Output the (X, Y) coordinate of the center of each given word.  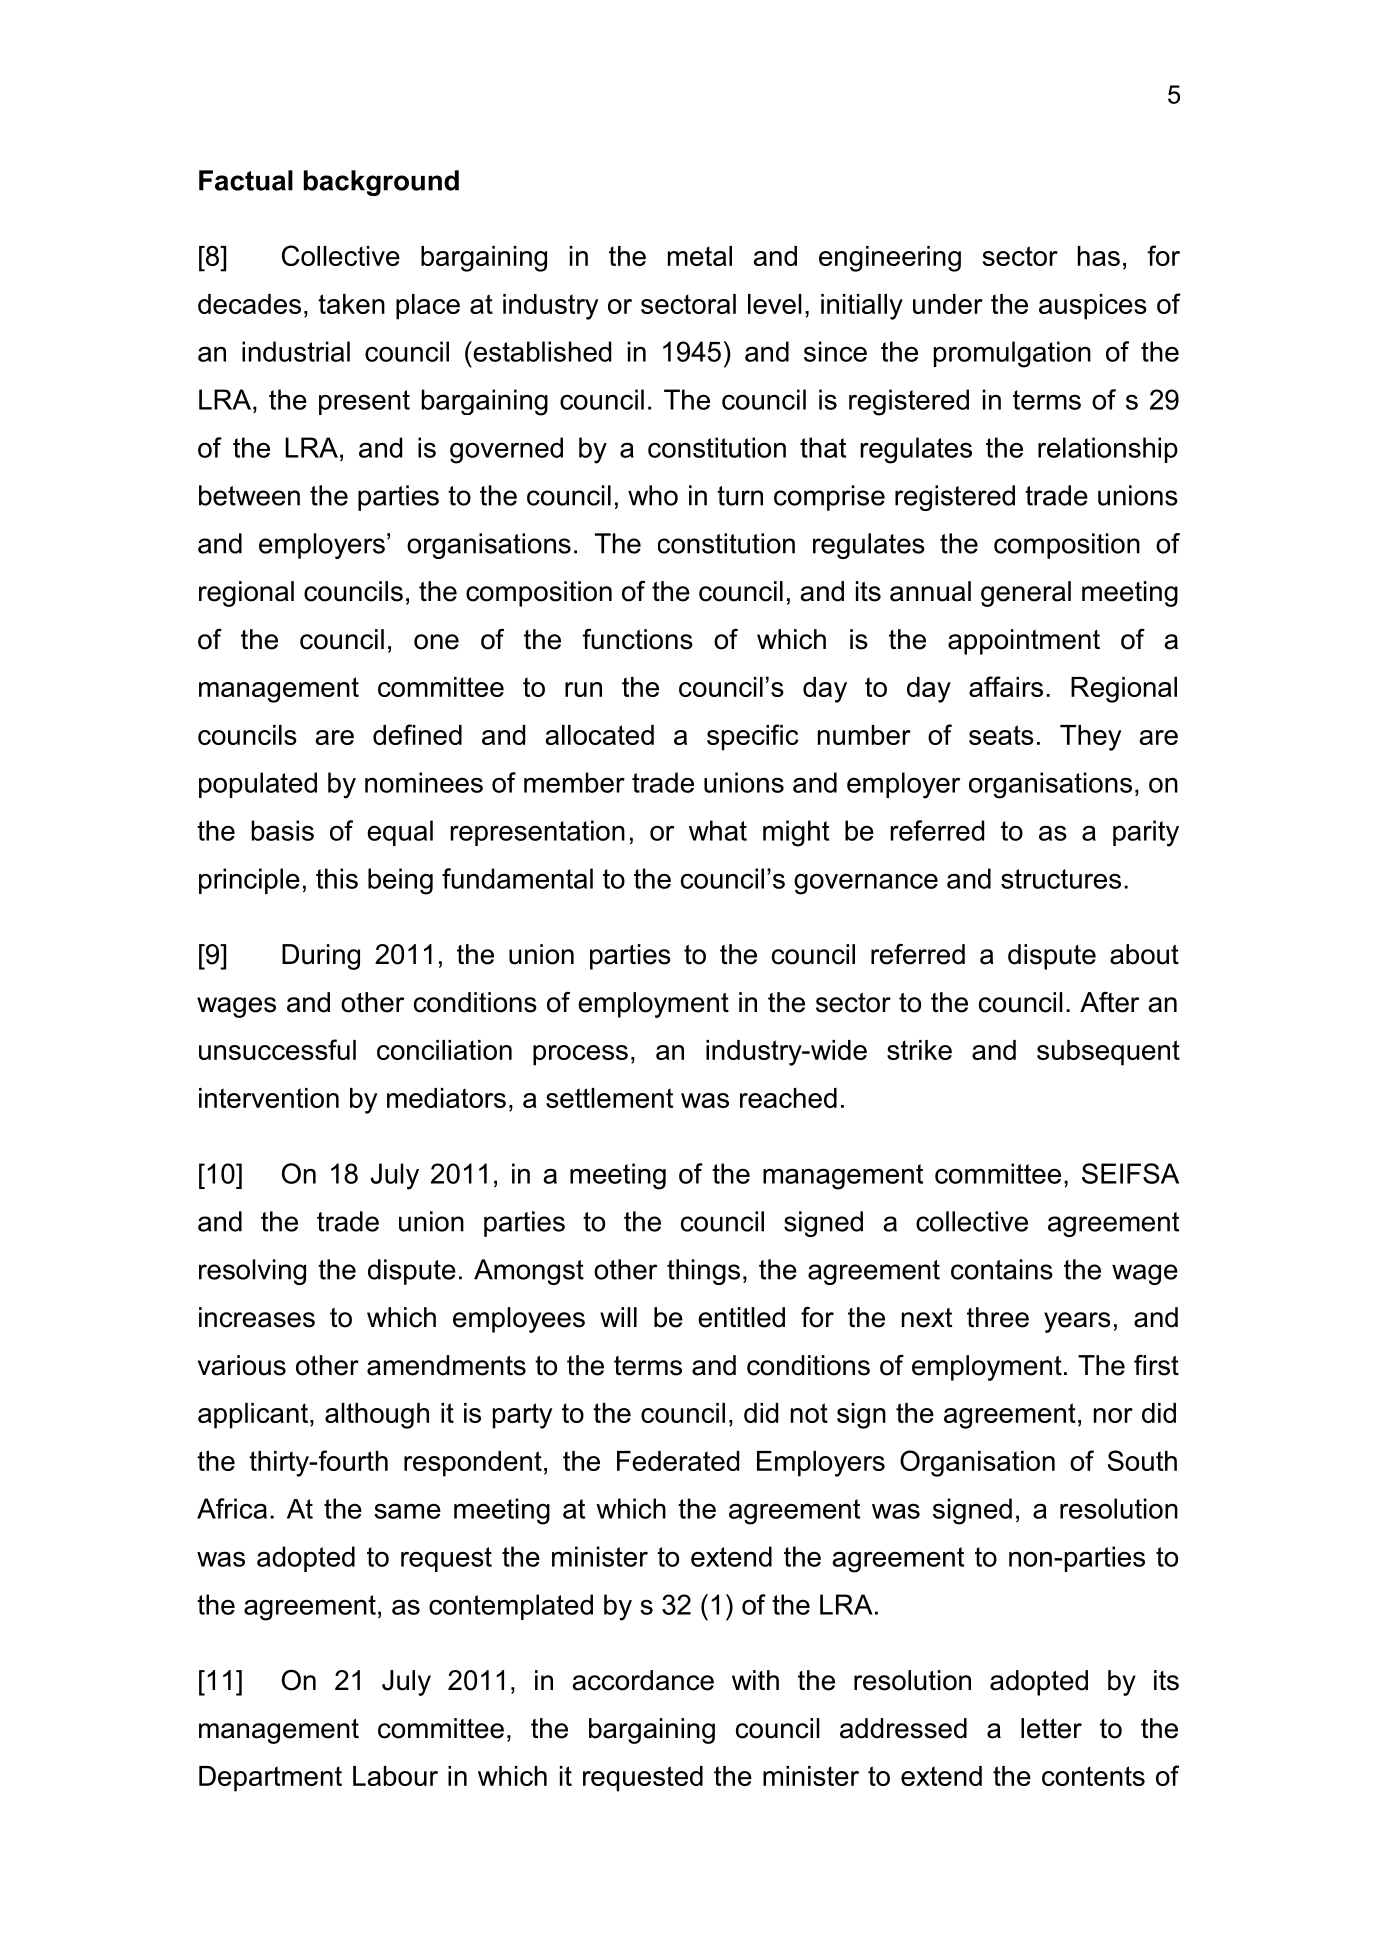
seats (1001, 735)
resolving (252, 1272)
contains (1002, 1269)
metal (700, 256)
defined (417, 734)
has (1099, 256)
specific (753, 737)
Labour (395, 1776)
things (703, 1272)
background (381, 183)
